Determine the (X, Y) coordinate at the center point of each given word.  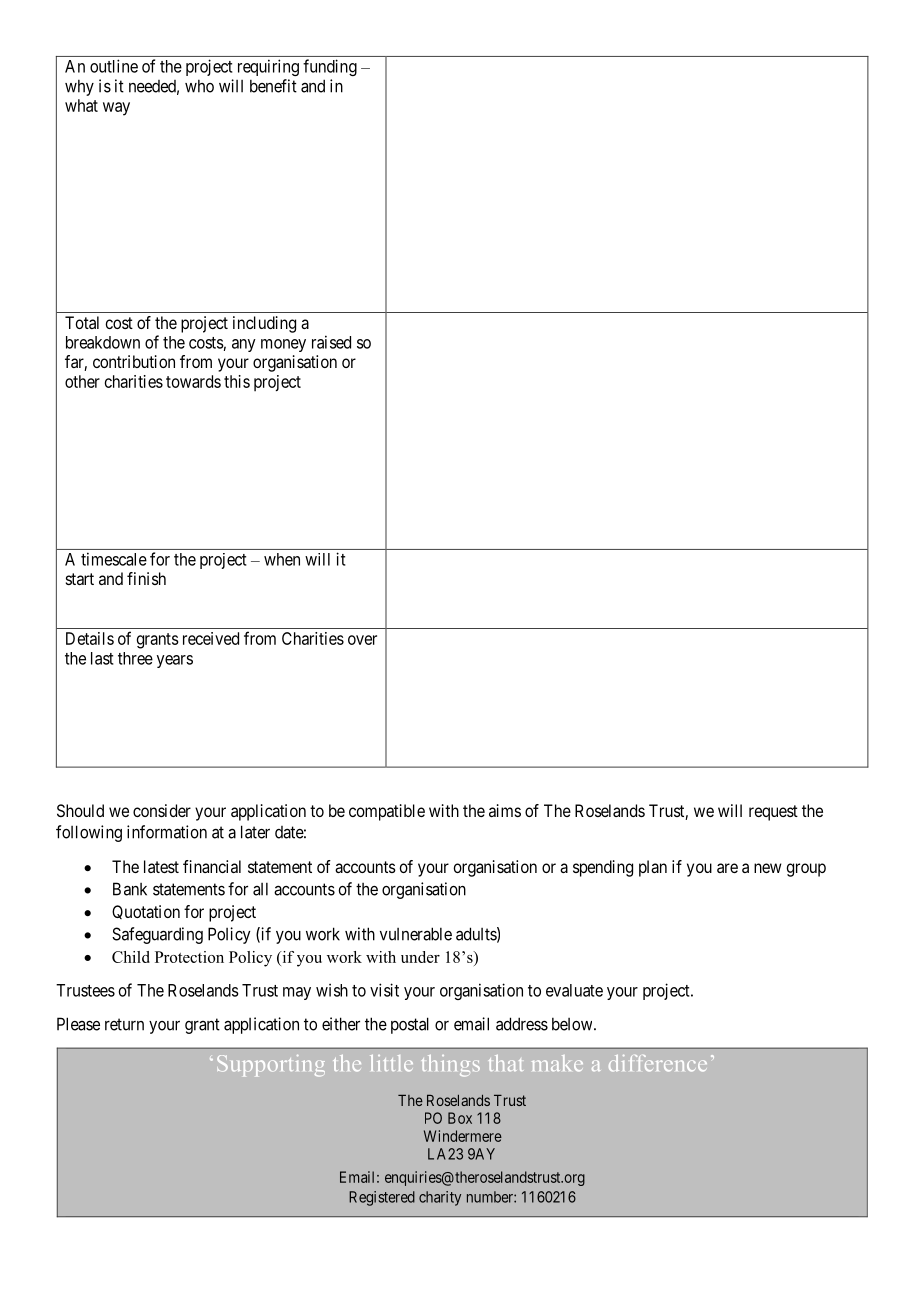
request (773, 813)
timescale (114, 559)
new (768, 868)
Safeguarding (157, 935)
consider (162, 810)
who (199, 86)
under (420, 957)
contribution (134, 361)
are (727, 868)
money (283, 345)
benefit (273, 86)
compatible (387, 812)
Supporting (271, 1066)
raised (331, 342)
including (264, 324)
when (282, 559)
